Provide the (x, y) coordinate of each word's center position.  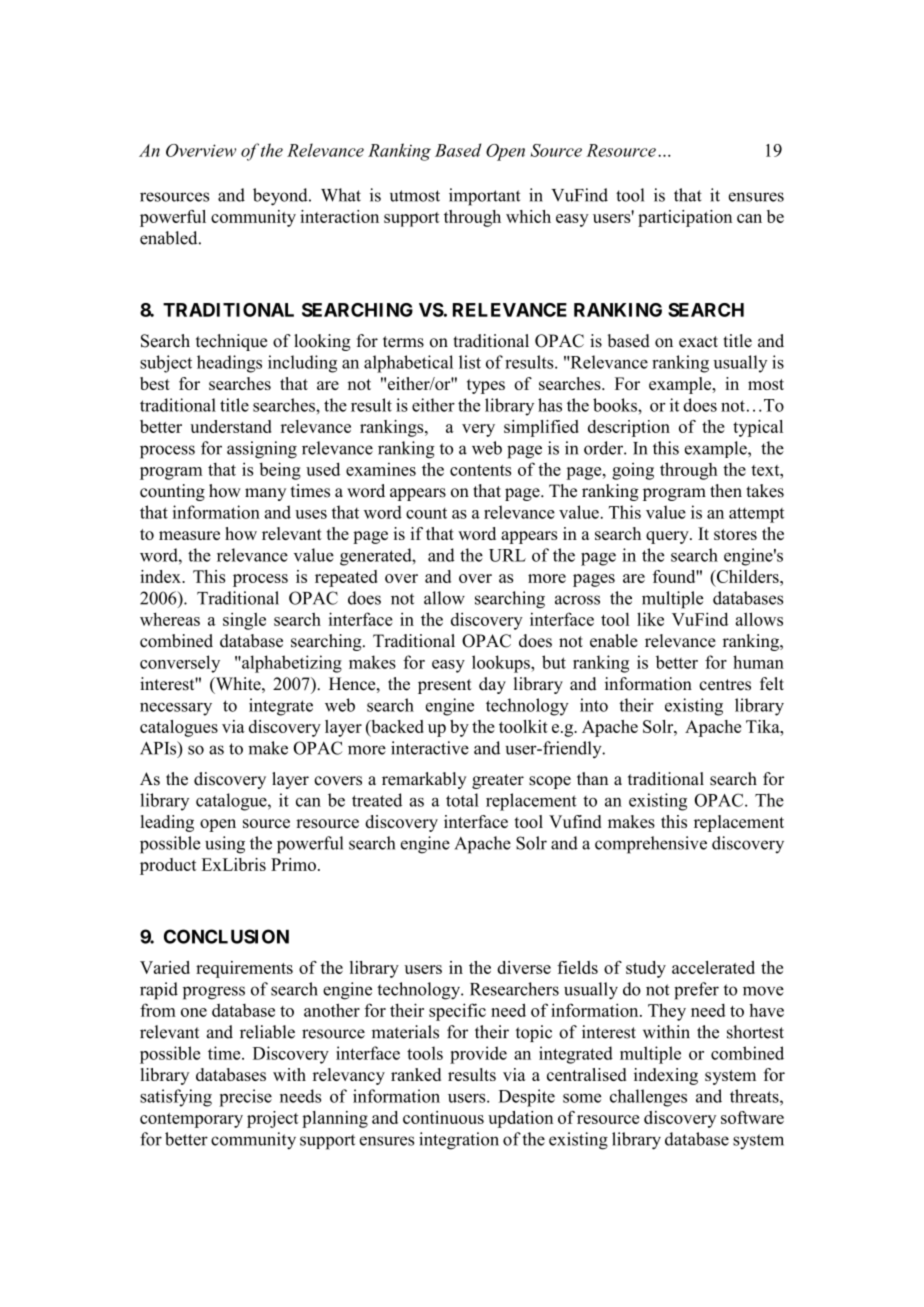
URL (507, 555)
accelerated (713, 967)
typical (758, 428)
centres (725, 685)
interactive (430, 748)
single (244, 621)
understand (231, 426)
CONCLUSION (226, 936)
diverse (524, 967)
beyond (281, 197)
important (484, 197)
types (486, 386)
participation (685, 218)
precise (245, 1098)
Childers (747, 576)
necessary (176, 709)
